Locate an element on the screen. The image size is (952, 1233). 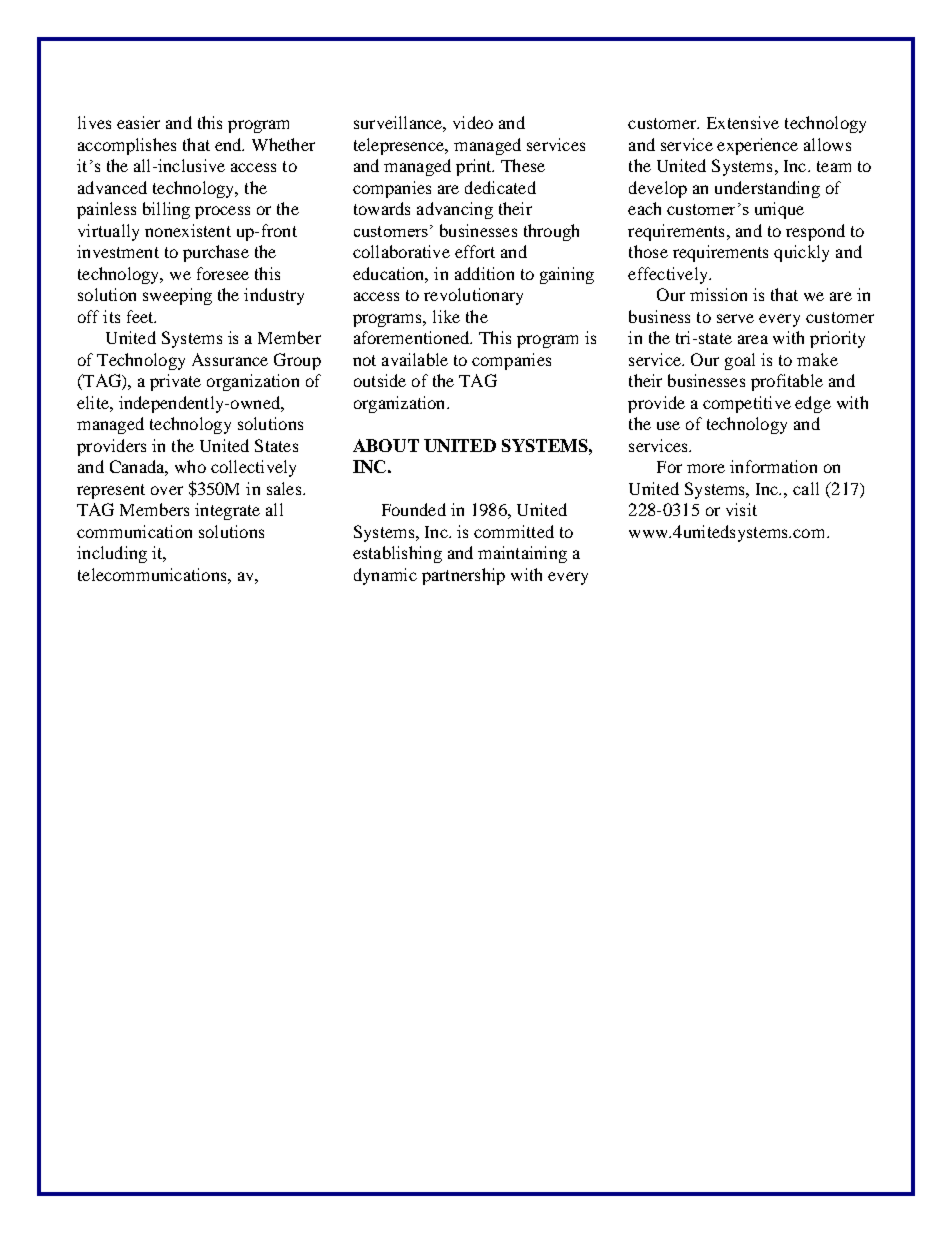
competitive is located at coordinates (747, 404).
